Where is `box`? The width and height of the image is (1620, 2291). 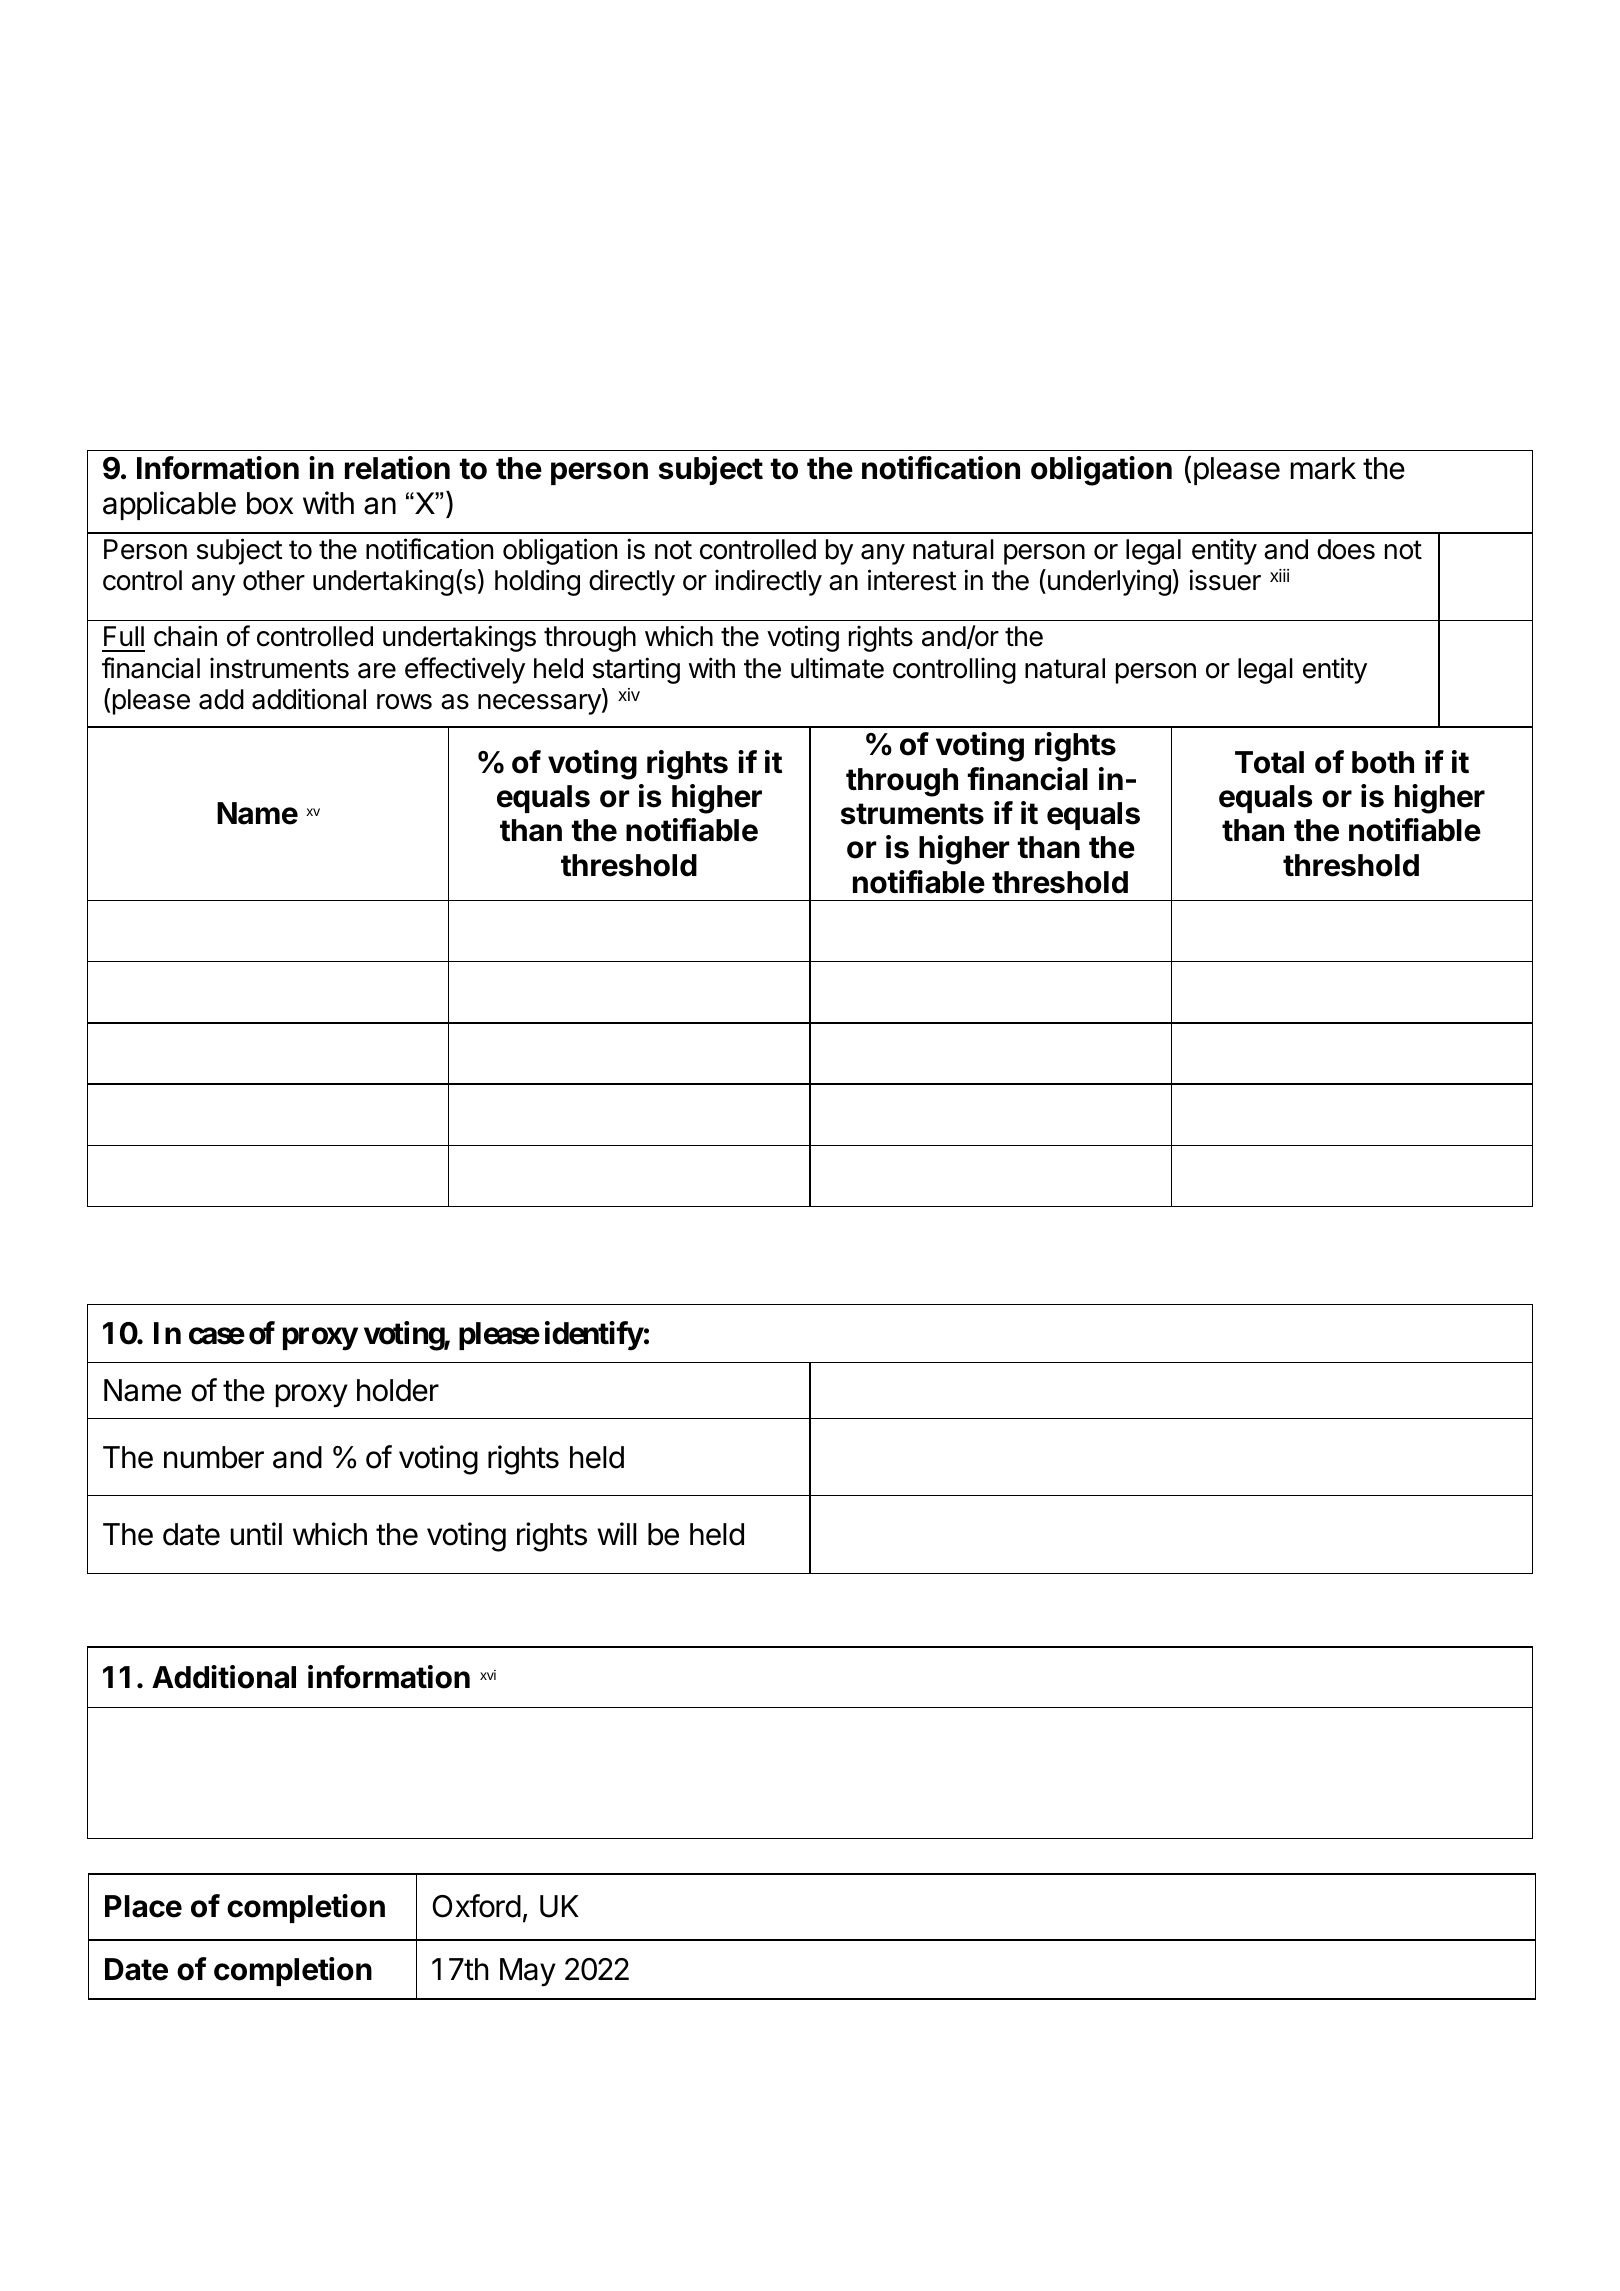
box is located at coordinates (270, 503).
